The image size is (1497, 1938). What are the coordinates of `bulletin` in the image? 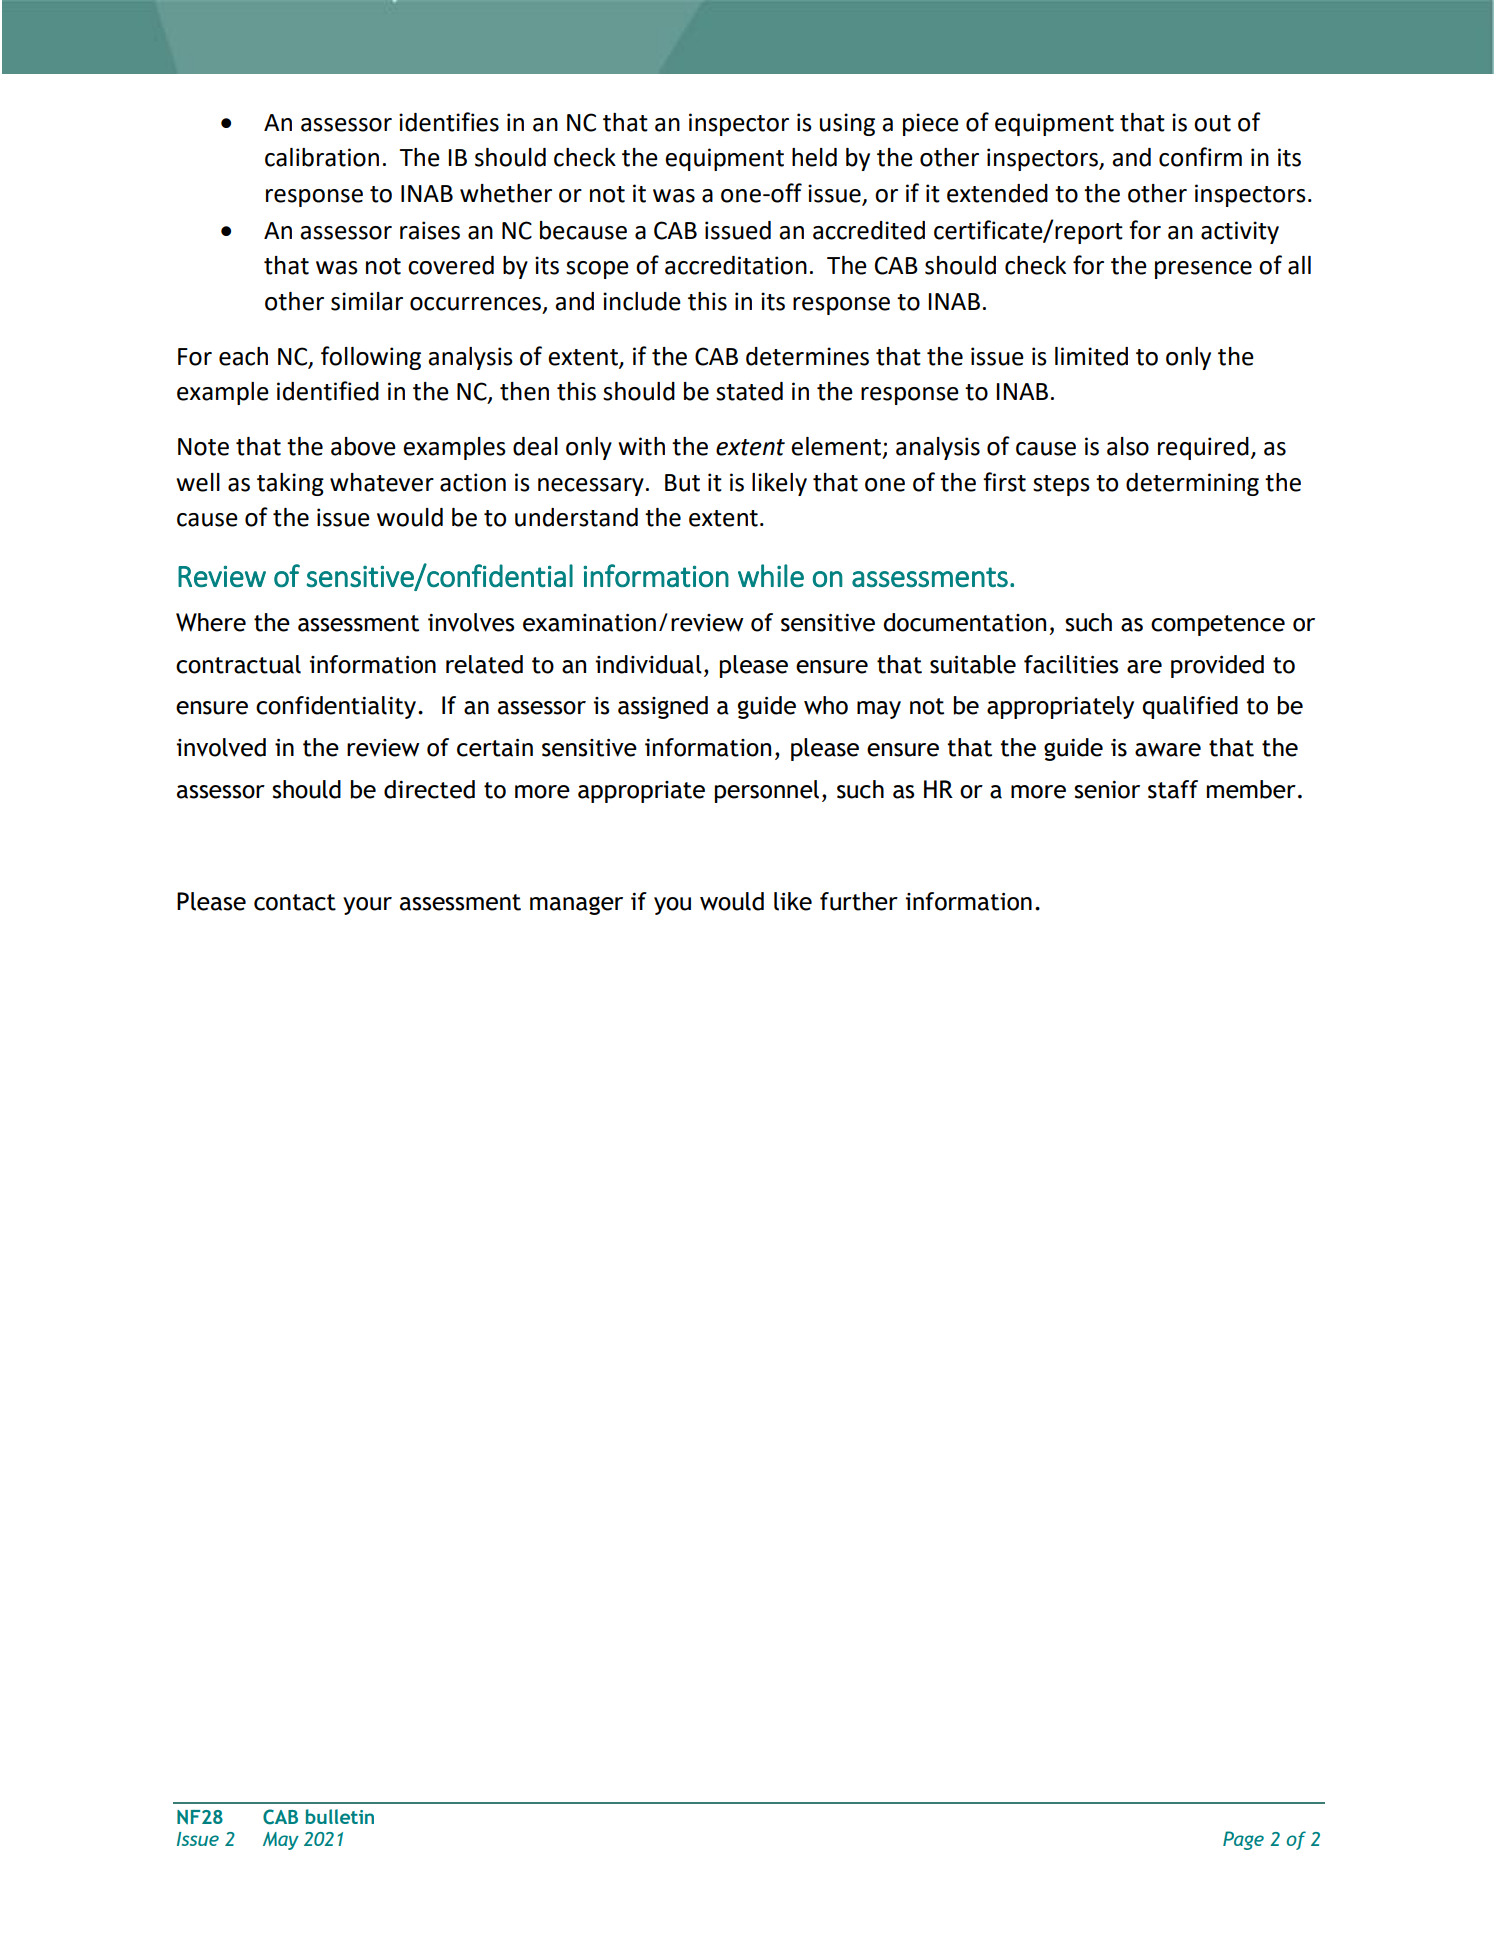 It's located at (340, 1816).
